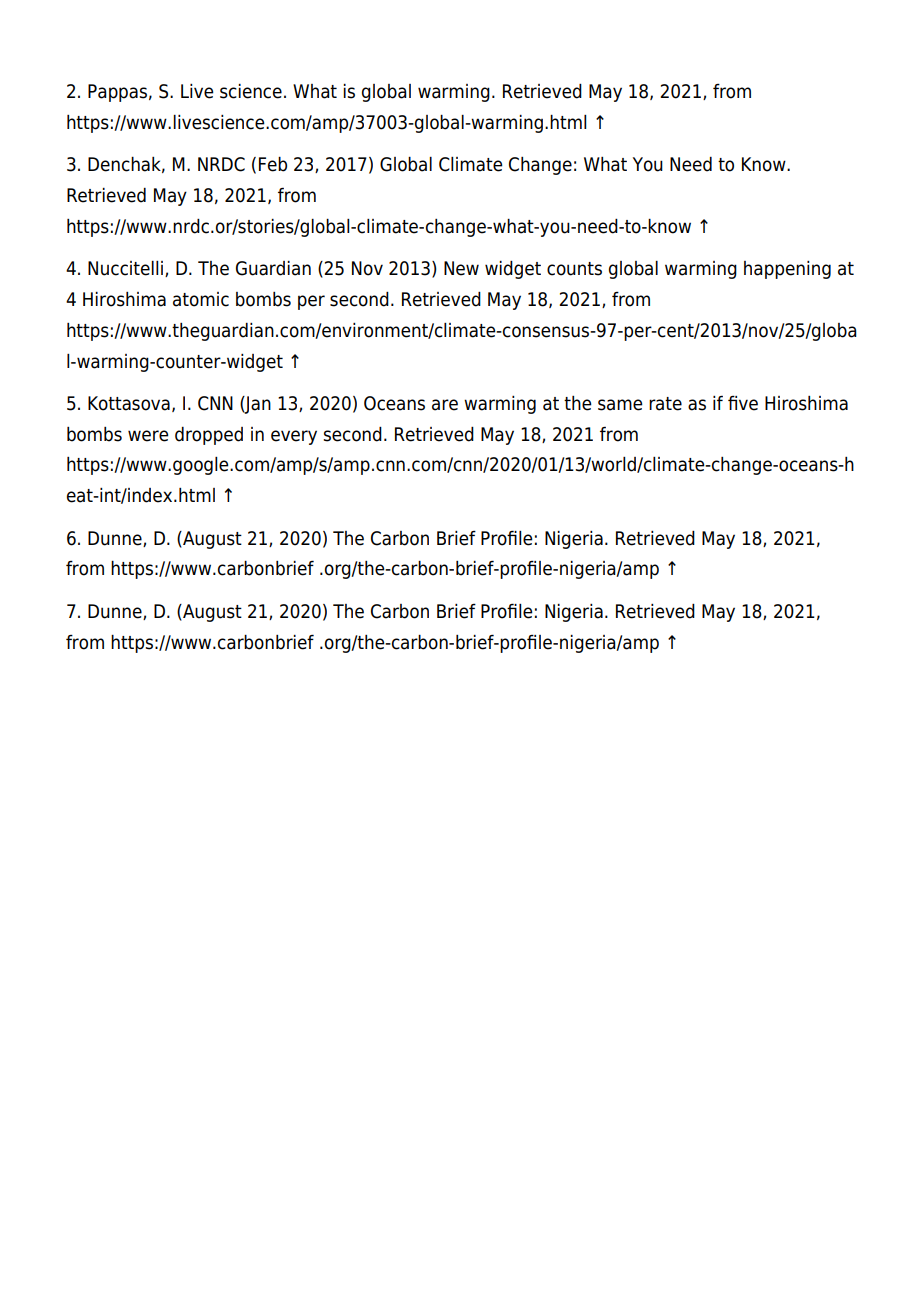 Image resolution: width=924 pixels, height=1308 pixels. I want to click on dropped, so click(209, 436).
